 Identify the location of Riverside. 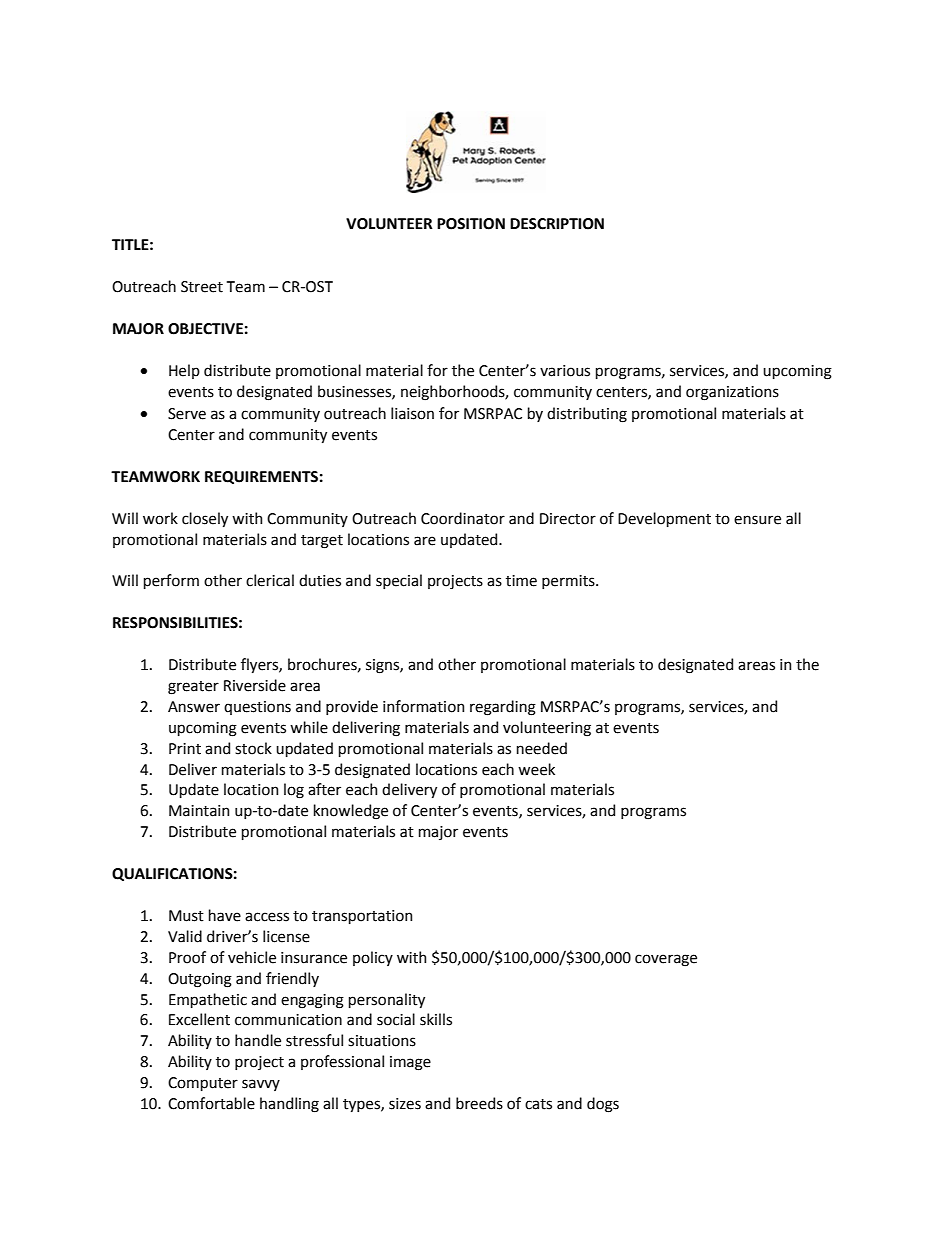
(255, 685).
